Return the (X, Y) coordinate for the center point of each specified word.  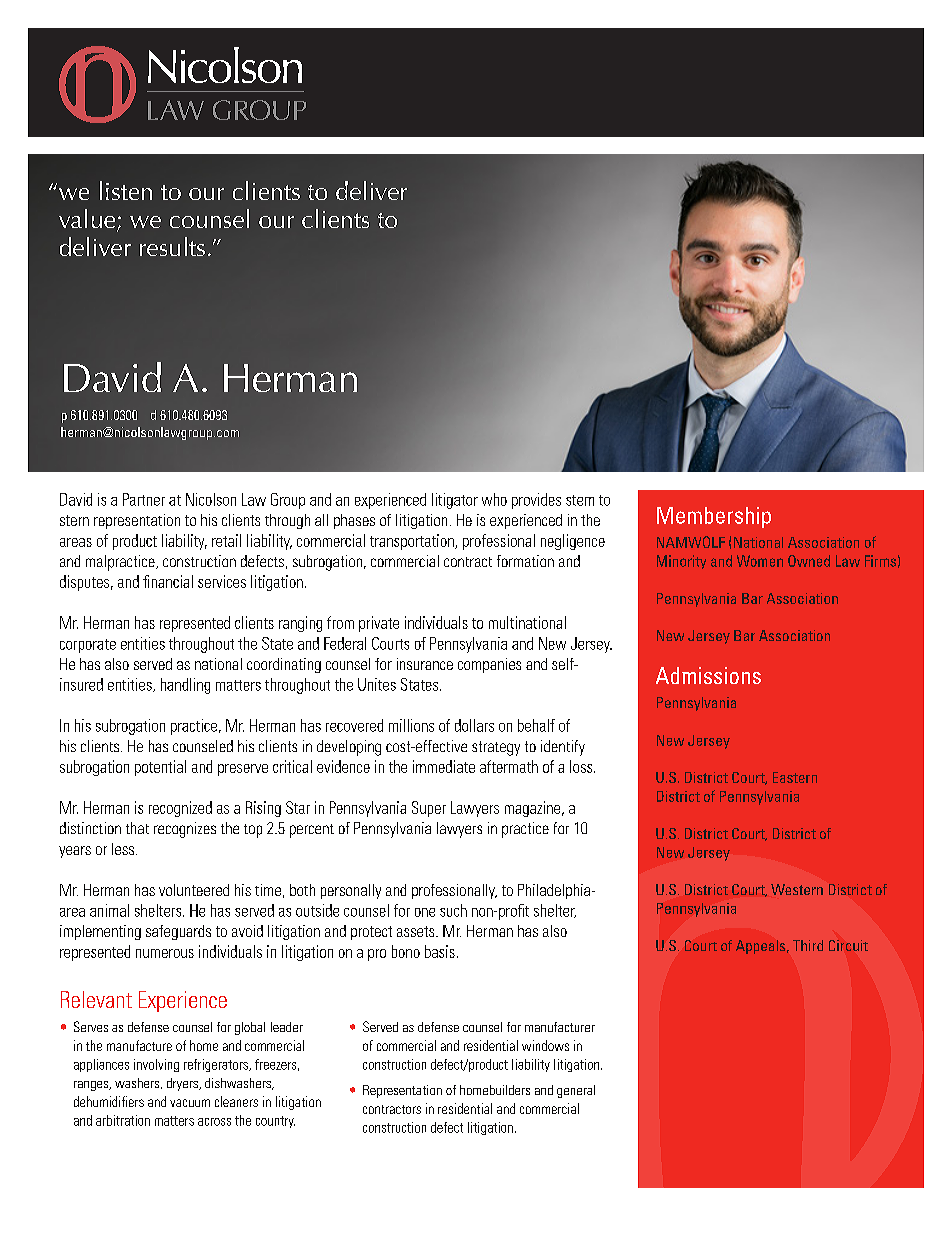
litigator (455, 501)
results (172, 246)
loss (582, 766)
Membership (714, 517)
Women (760, 561)
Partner (144, 499)
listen (126, 190)
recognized (180, 809)
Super (429, 809)
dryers (183, 1084)
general (576, 1091)
